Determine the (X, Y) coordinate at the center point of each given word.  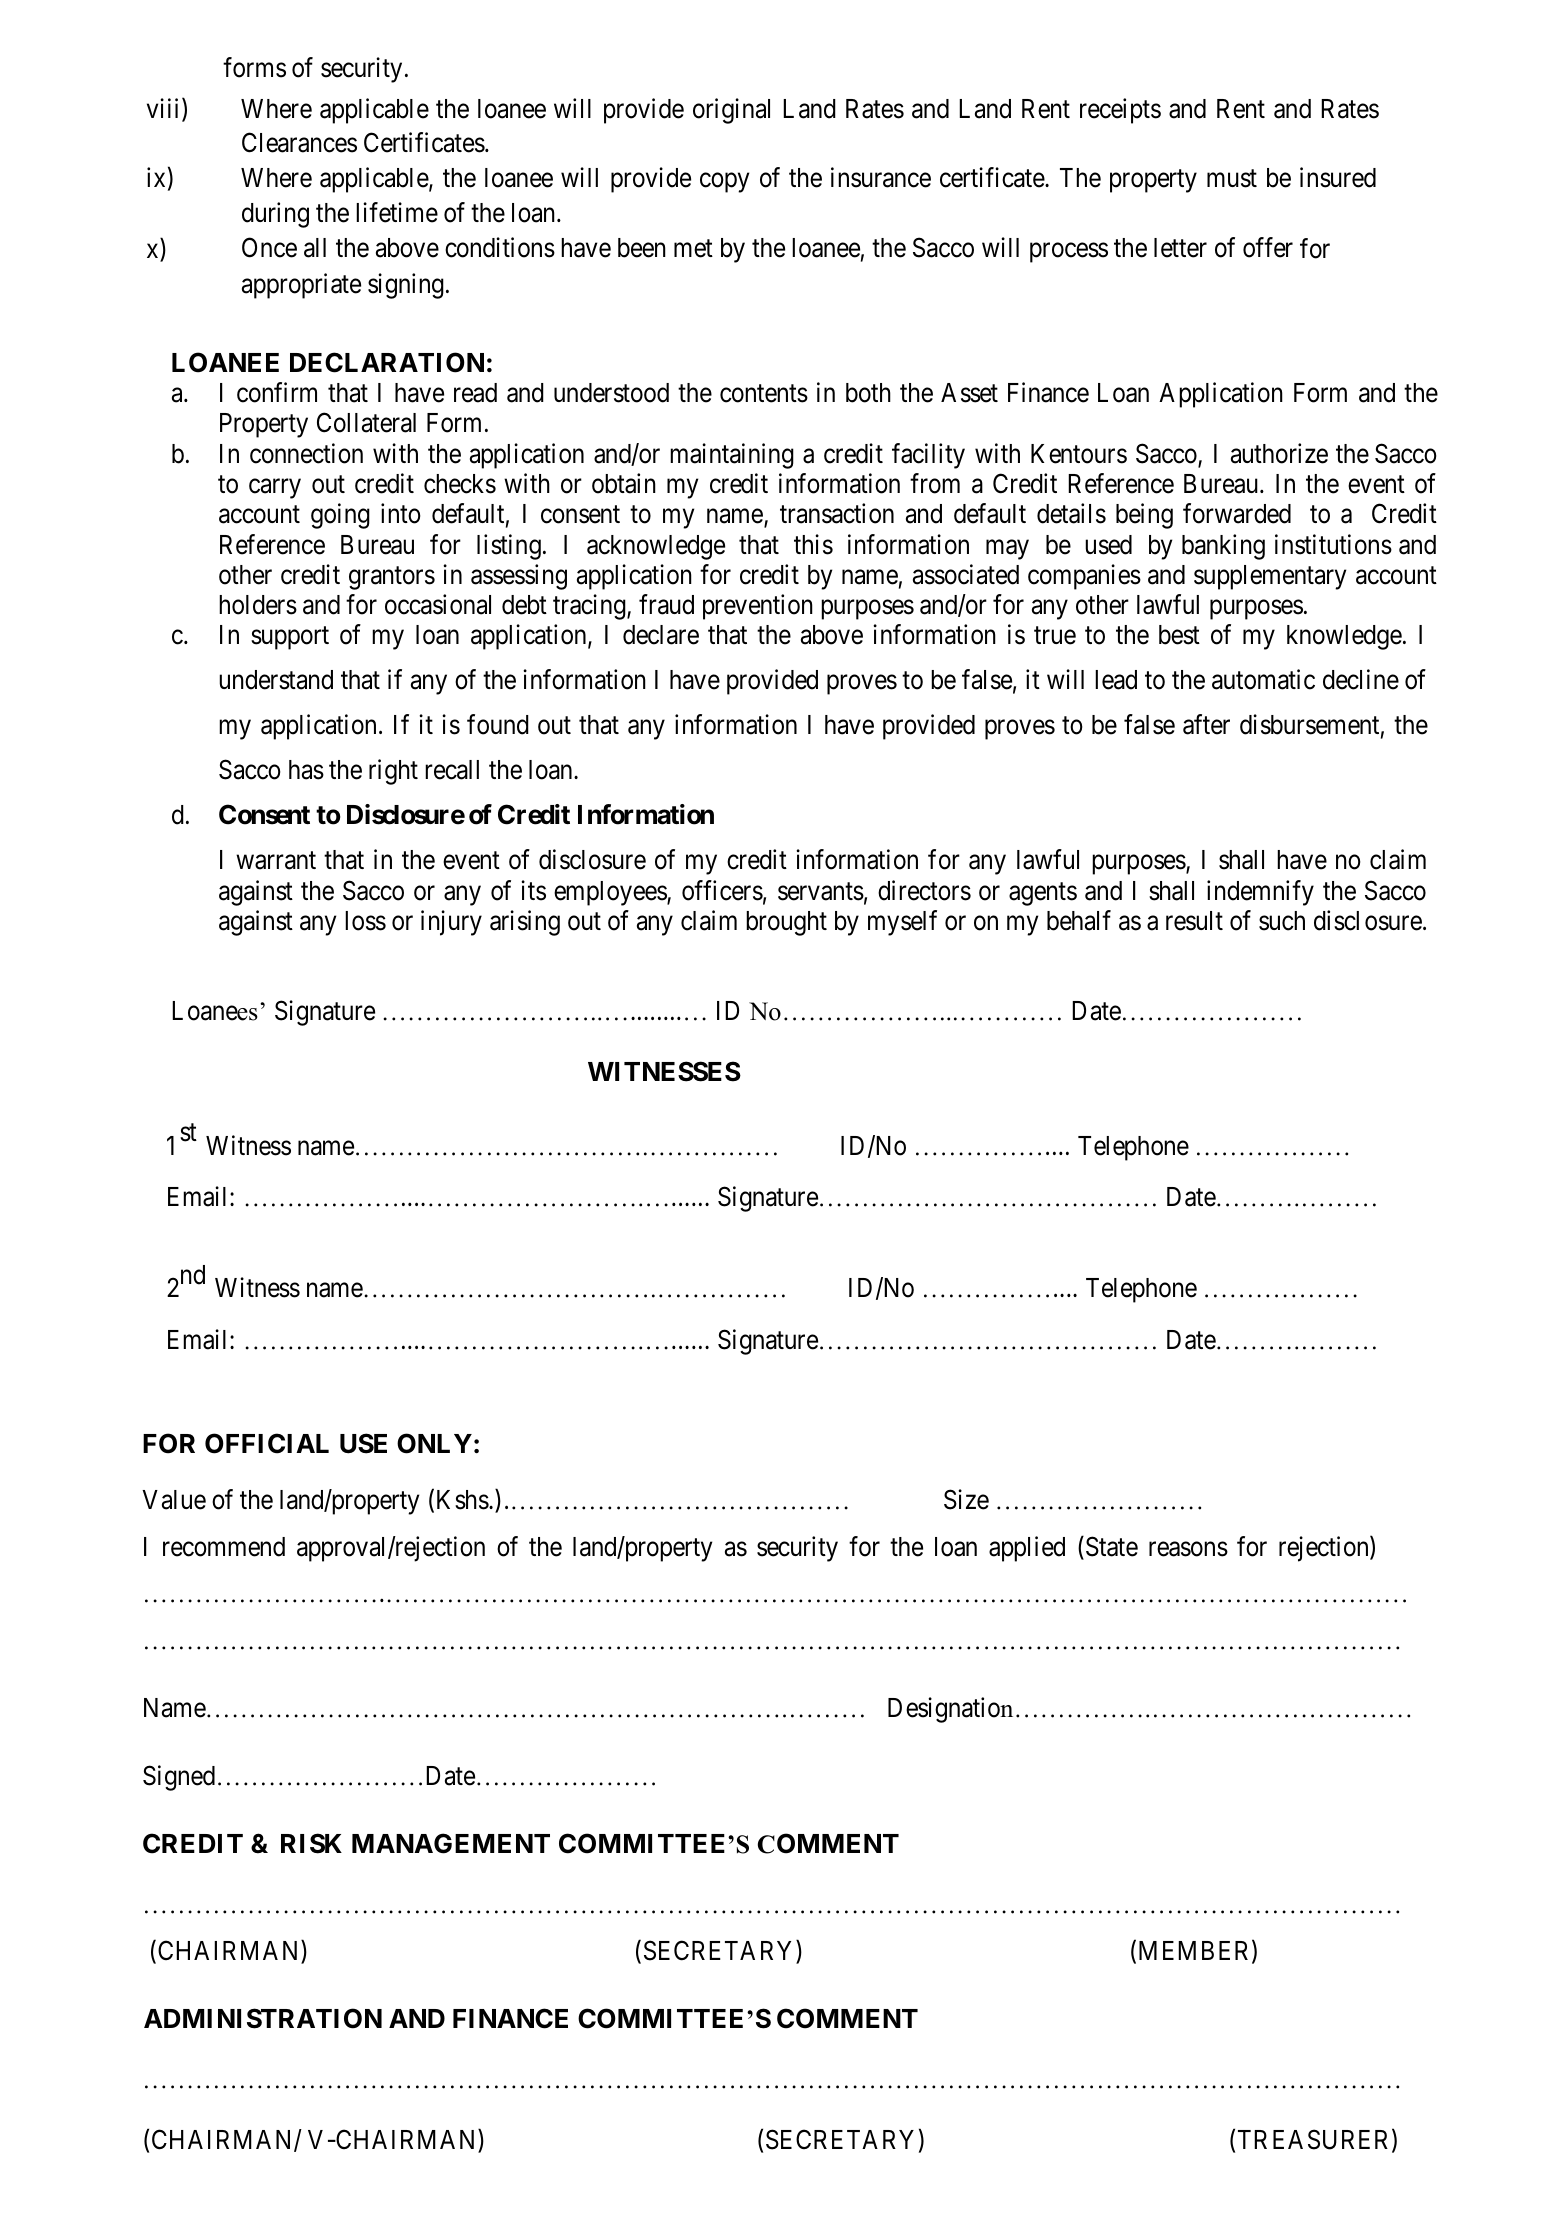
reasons (1188, 1549)
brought (786, 923)
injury (451, 923)
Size (966, 1499)
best (1179, 635)
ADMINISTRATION (263, 2018)
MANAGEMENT (451, 1843)
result (1194, 921)
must (1232, 179)
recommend (224, 1547)
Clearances (299, 142)
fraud (666, 604)
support (290, 638)
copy (724, 183)
